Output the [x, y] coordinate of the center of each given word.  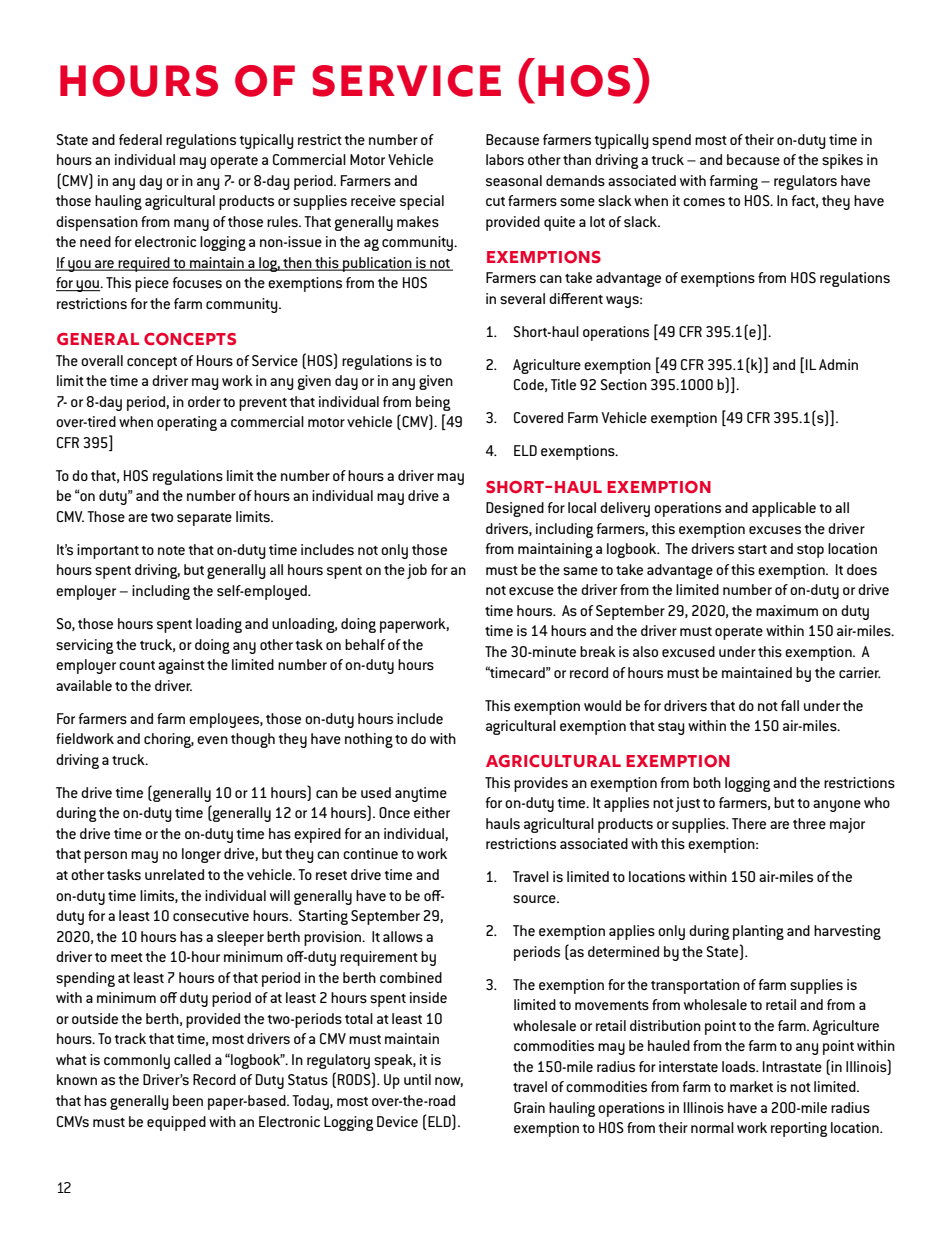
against [181, 666]
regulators [805, 182]
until [417, 1079]
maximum [787, 610]
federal [140, 139]
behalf [365, 644]
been [188, 1100]
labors [505, 159]
